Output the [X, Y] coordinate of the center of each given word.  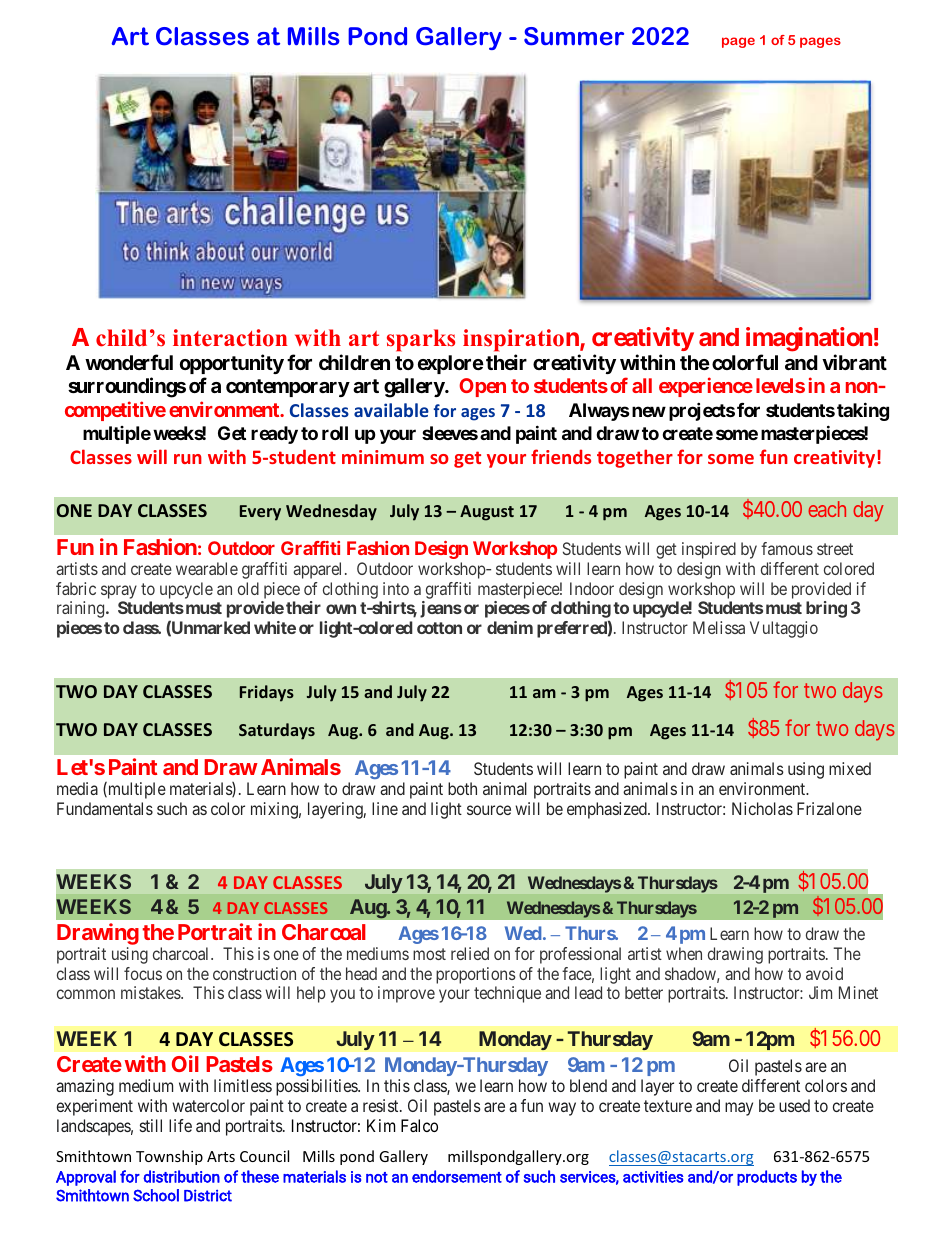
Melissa [719, 627]
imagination [809, 339]
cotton [439, 628]
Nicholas [762, 808]
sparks [421, 340]
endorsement [457, 1176]
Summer [574, 36]
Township [169, 1157]
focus [143, 973]
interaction [230, 338]
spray [119, 593]
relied [470, 953]
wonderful [129, 362]
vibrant [854, 362]
